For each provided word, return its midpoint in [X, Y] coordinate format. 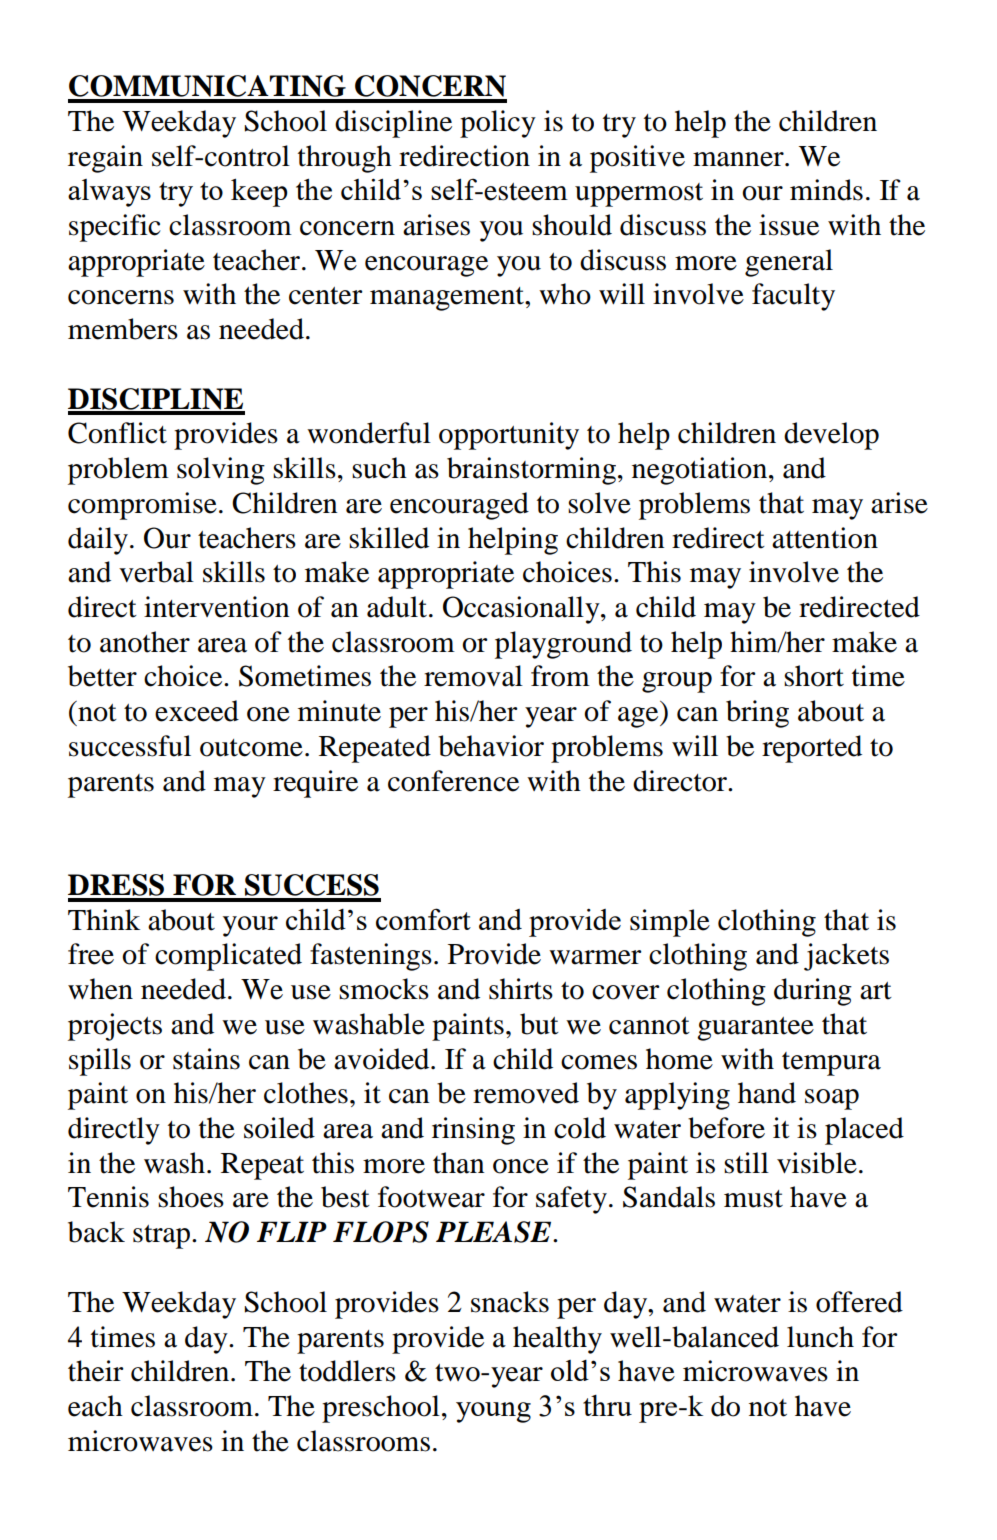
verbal [156, 572]
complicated [228, 957]
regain [105, 159]
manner [739, 159]
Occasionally [522, 610]
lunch [820, 1337]
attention [825, 538]
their [95, 1371]
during [813, 992]
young [493, 1412]
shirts [521, 989]
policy [498, 124]
